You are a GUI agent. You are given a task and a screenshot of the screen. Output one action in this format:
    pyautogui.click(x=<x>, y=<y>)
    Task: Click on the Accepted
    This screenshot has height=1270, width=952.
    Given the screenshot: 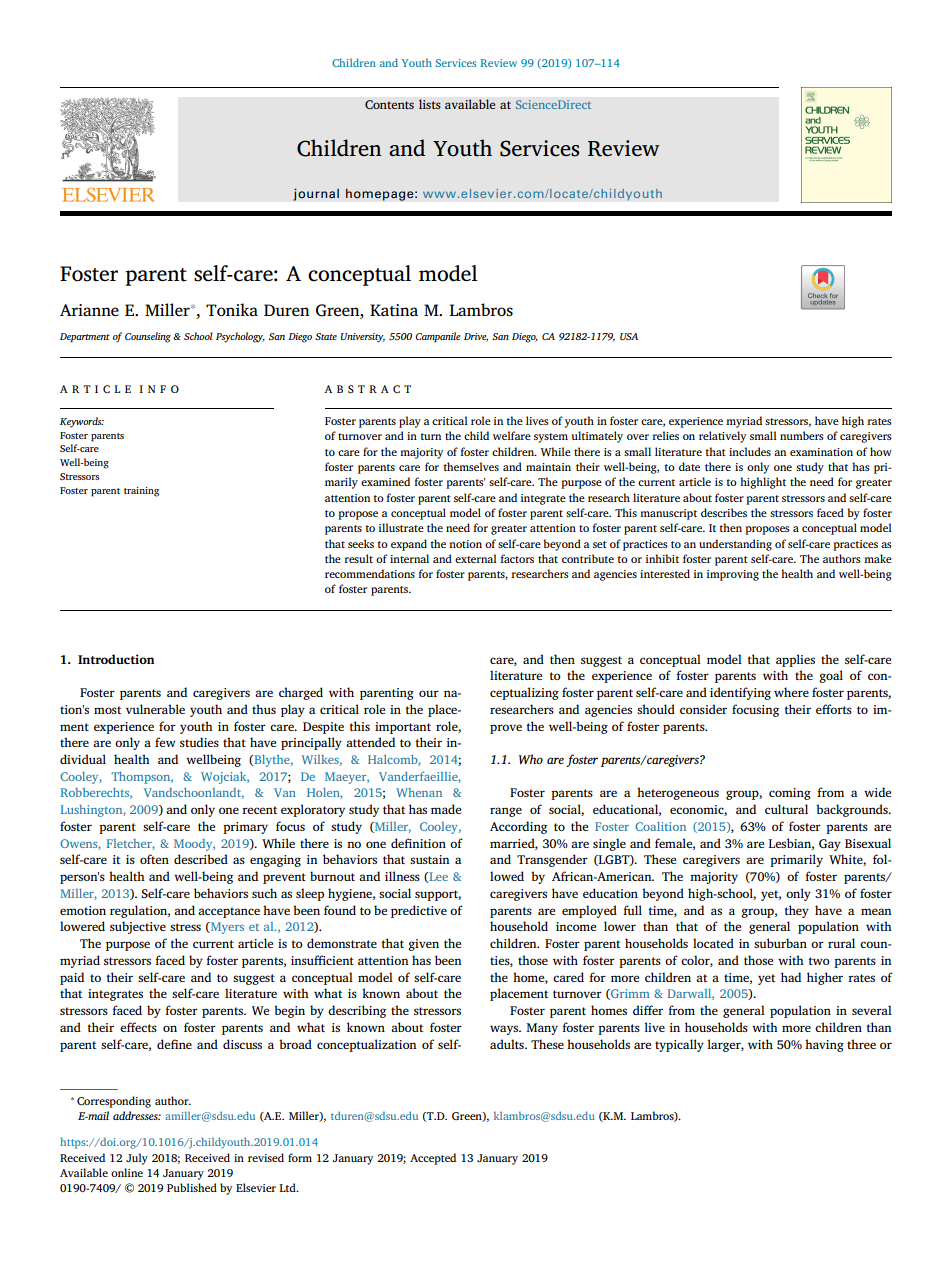 What is the action you would take?
    pyautogui.click(x=433, y=1159)
